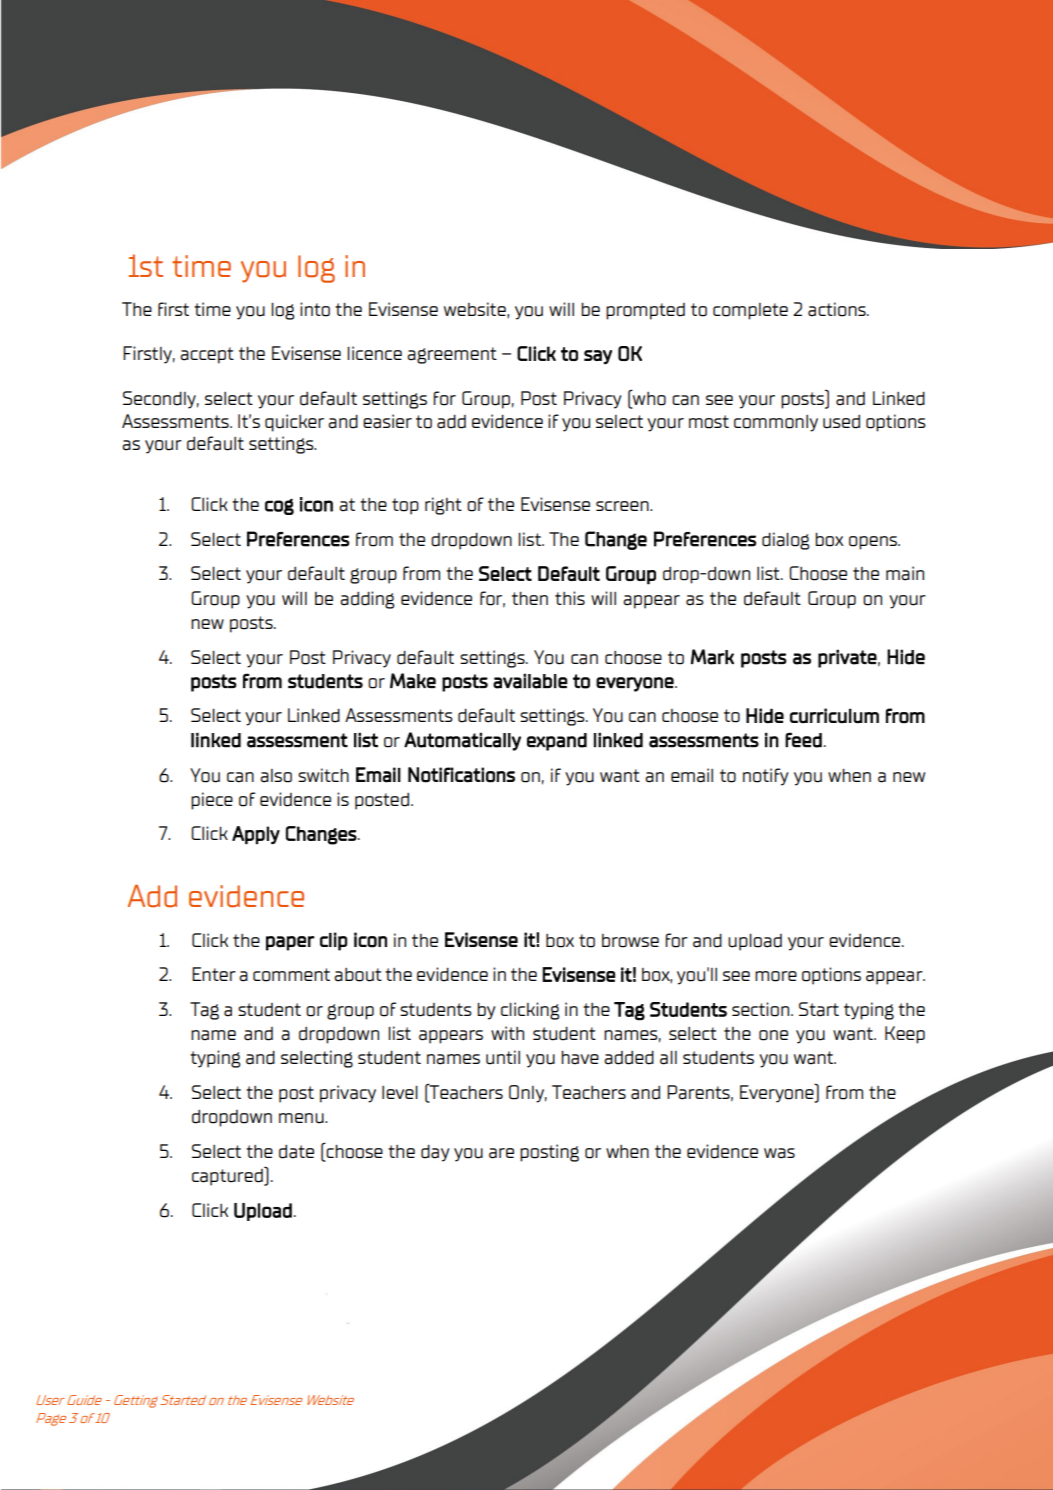  I want to click on say, so click(598, 357).
